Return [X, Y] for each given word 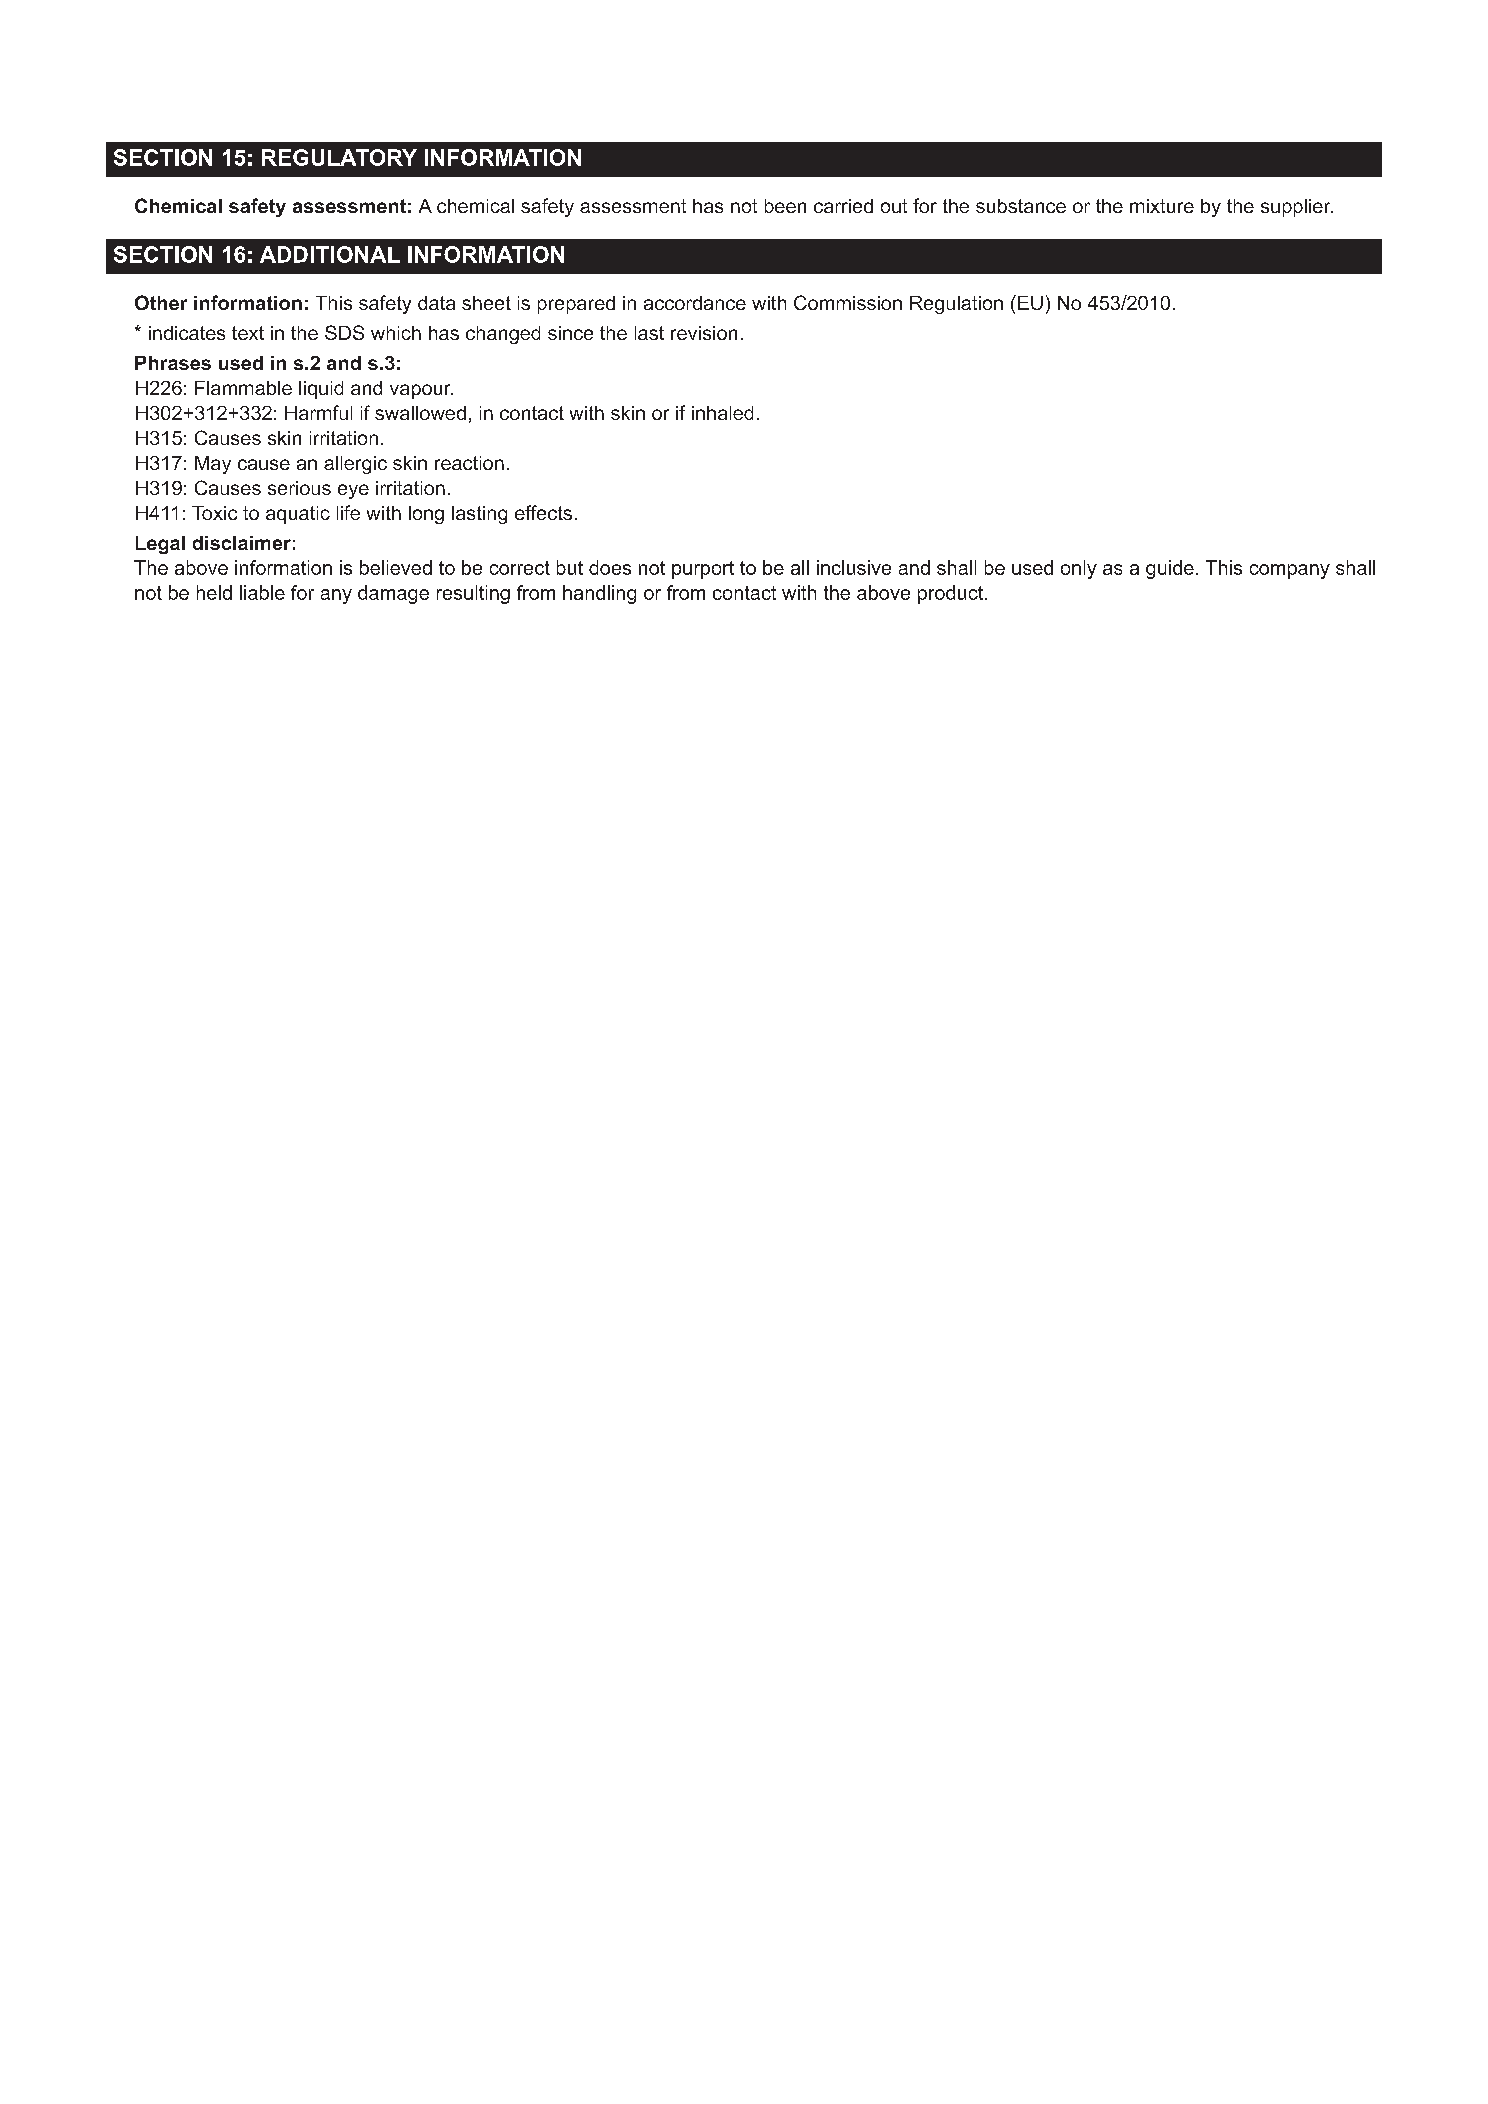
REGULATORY [339, 157]
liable [262, 592]
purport [703, 570]
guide [1170, 569]
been [785, 206]
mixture [1162, 206]
